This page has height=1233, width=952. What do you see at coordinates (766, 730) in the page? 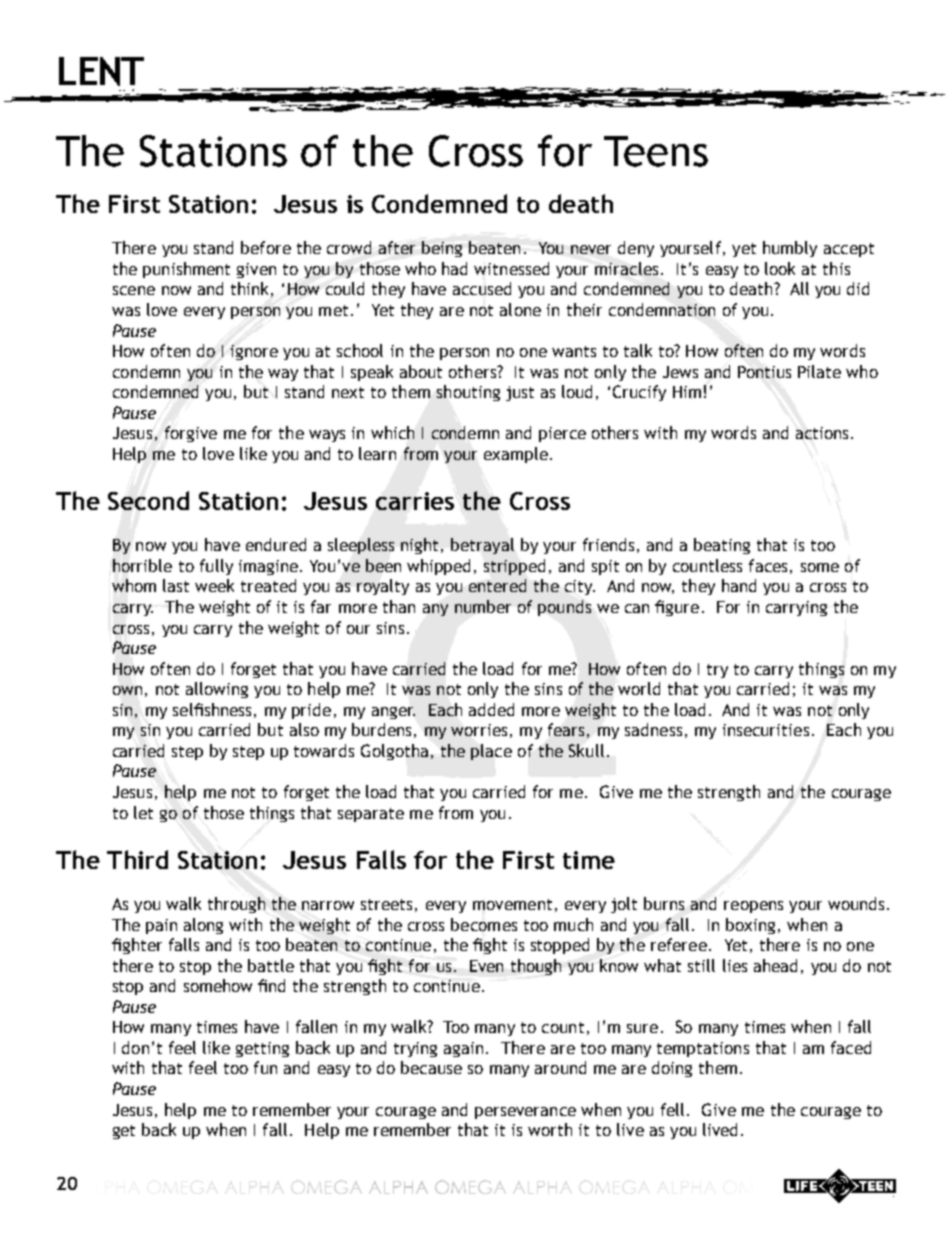
I see `insecurities` at bounding box center [766, 730].
